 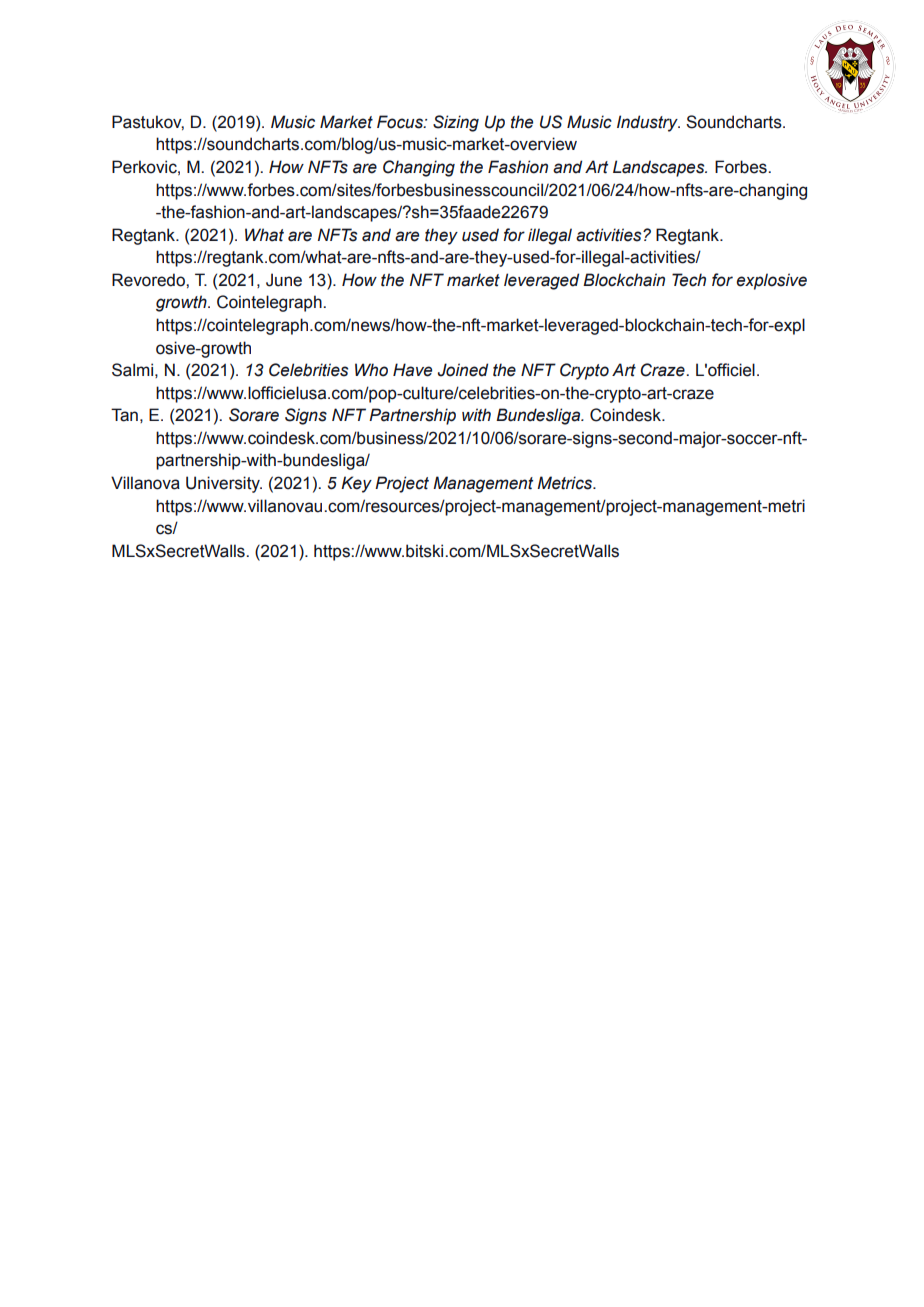 What do you see at coordinates (648, 123) in the document?
I see `Industry` at bounding box center [648, 123].
